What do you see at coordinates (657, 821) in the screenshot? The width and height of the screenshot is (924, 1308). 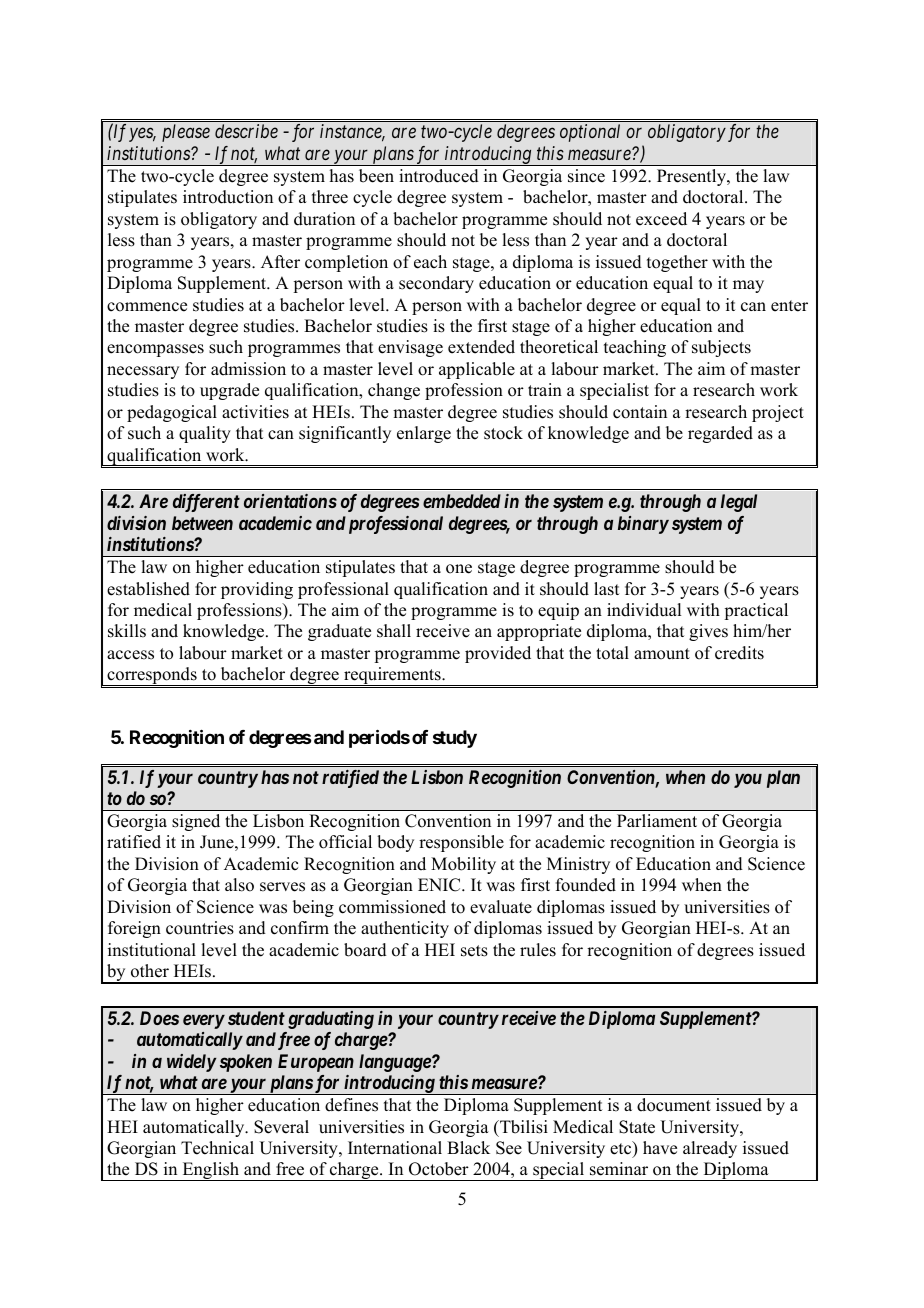 I see `Parliament` at bounding box center [657, 821].
